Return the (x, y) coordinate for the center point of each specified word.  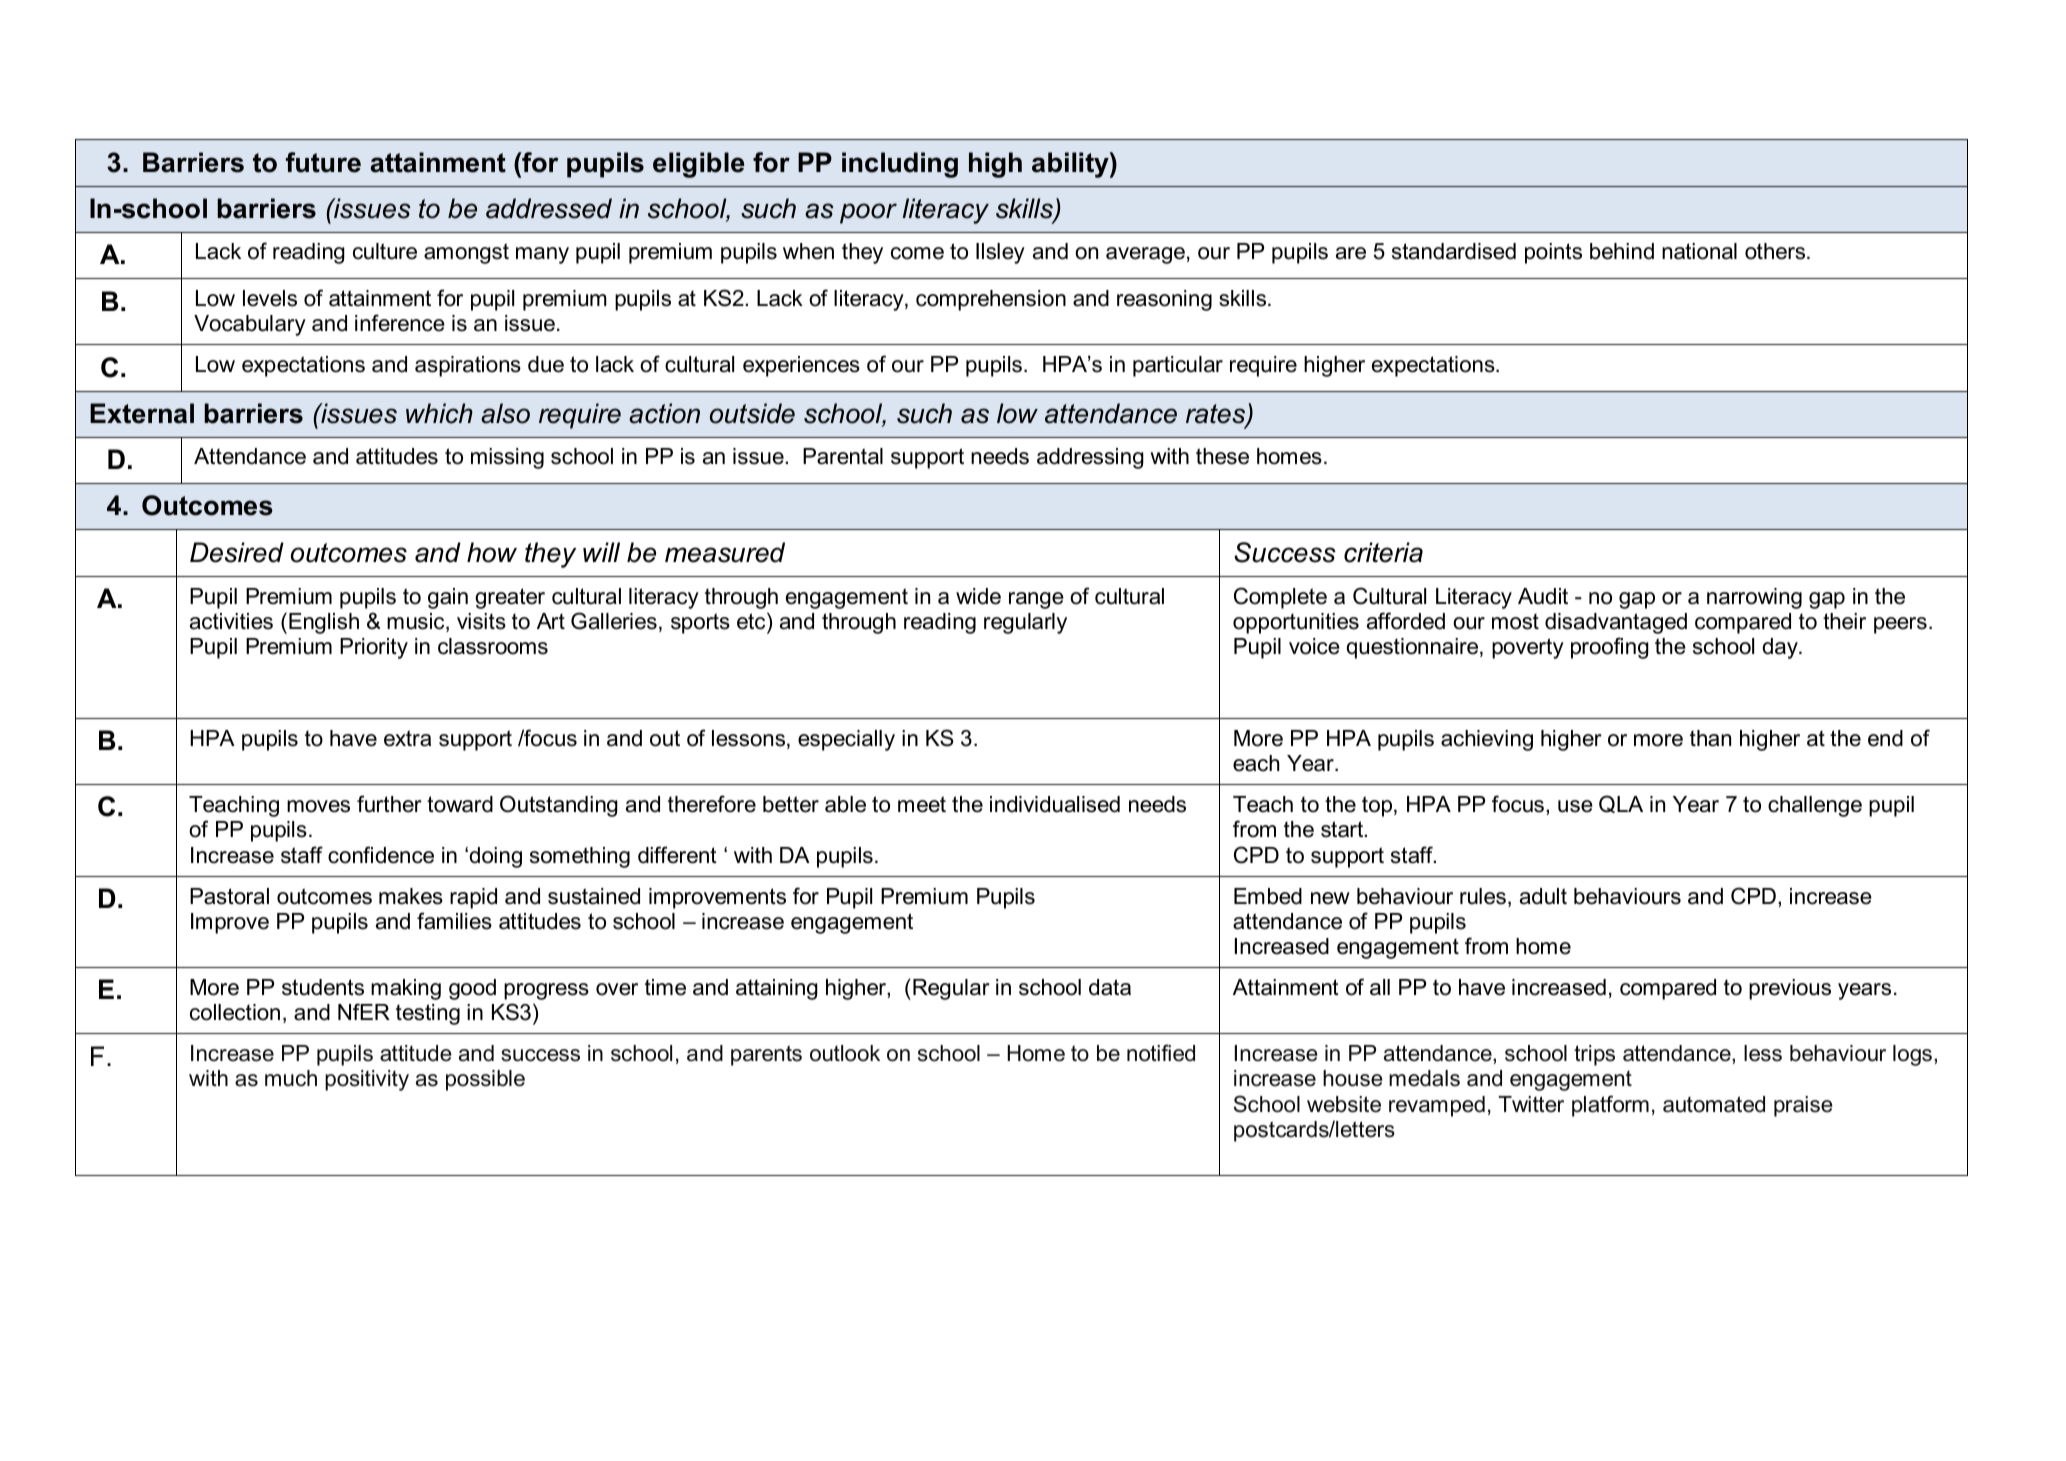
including (900, 165)
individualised (1055, 804)
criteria (1383, 552)
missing (507, 458)
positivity (367, 1080)
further (389, 804)
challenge (1815, 806)
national (1699, 251)
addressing (1090, 458)
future (323, 162)
